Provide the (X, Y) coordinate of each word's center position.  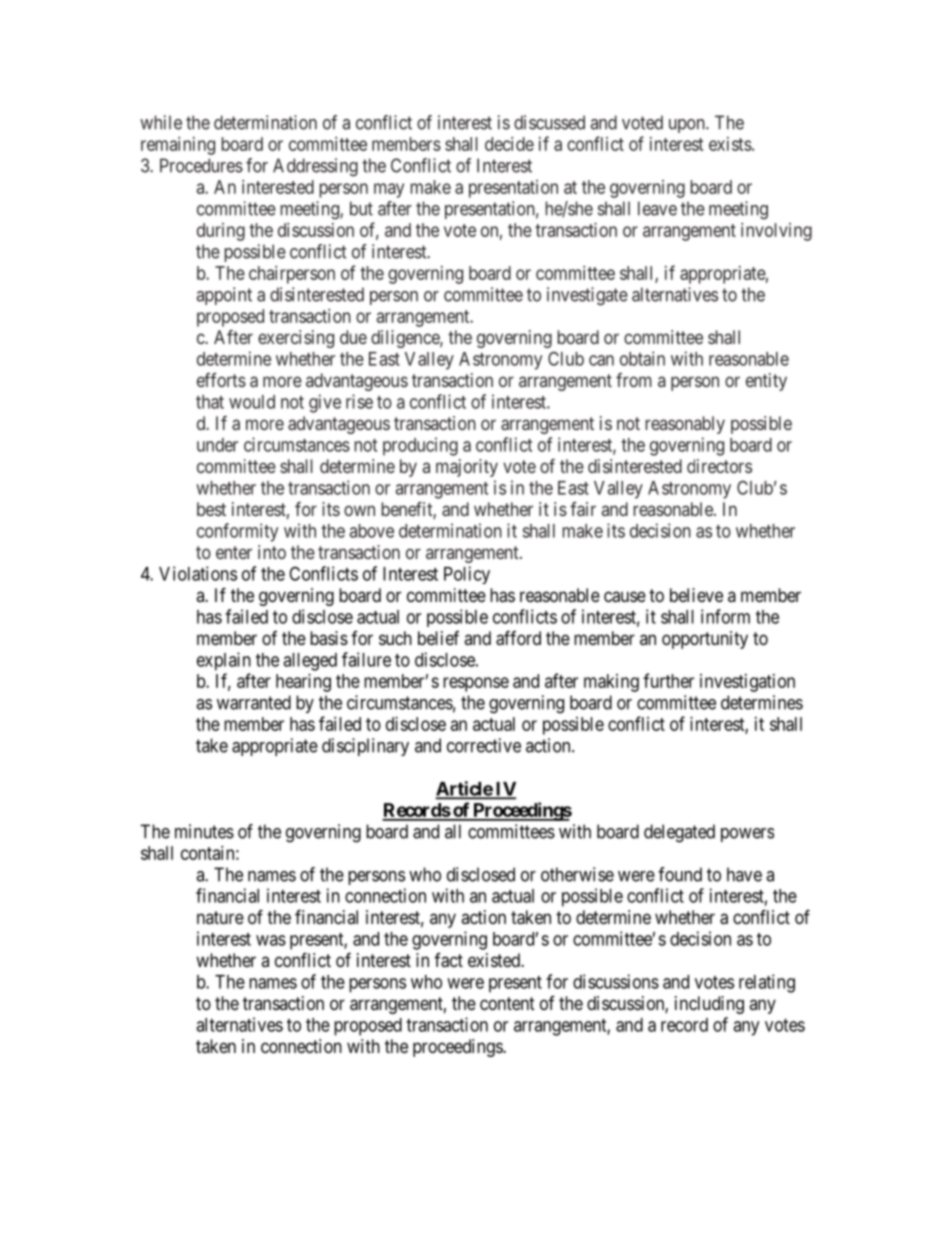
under (217, 445)
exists (730, 144)
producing (420, 446)
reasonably (685, 425)
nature (220, 917)
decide (509, 144)
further (668, 680)
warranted (254, 702)
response (476, 684)
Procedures (201, 165)
